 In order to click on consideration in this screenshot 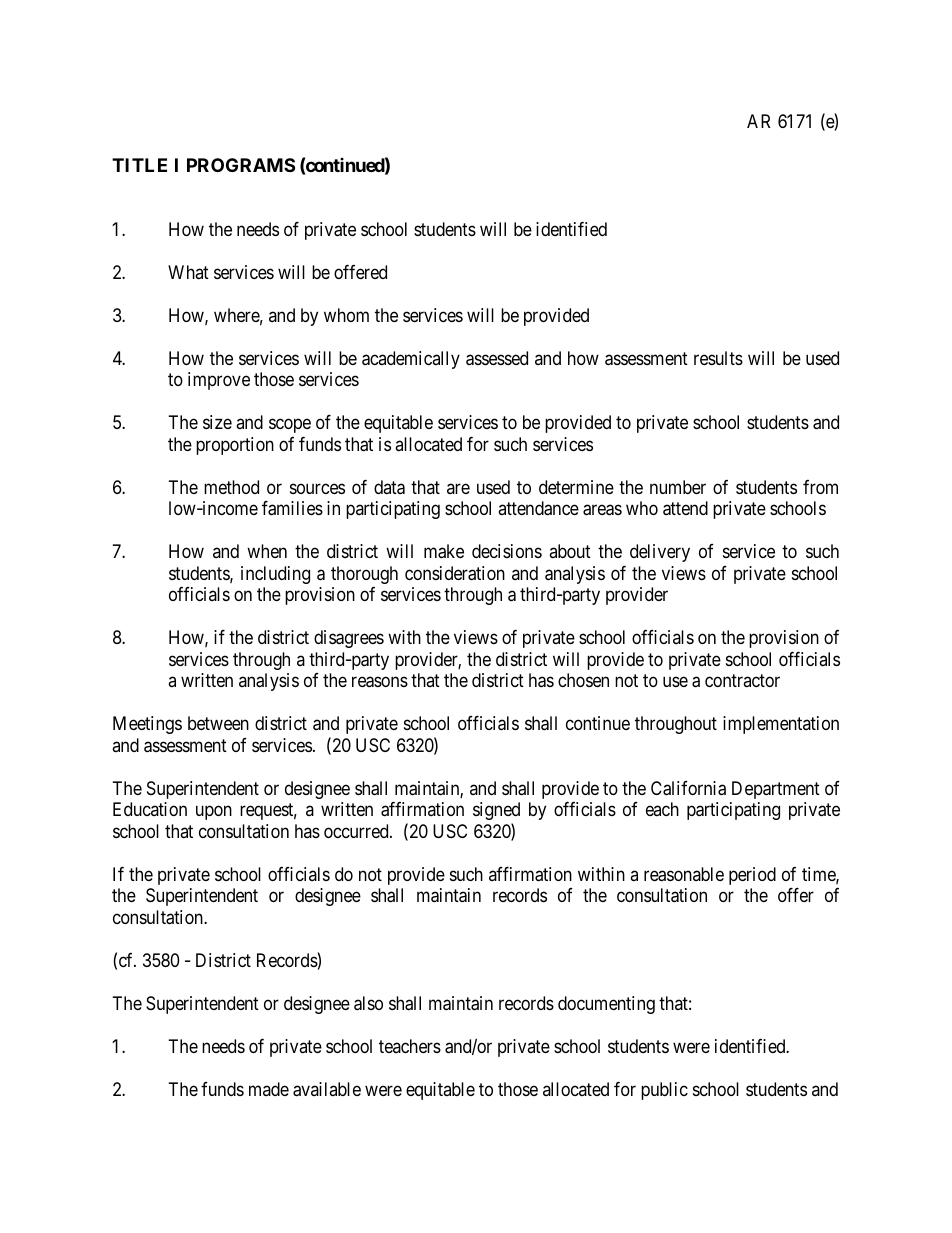, I will do `click(455, 573)`.
